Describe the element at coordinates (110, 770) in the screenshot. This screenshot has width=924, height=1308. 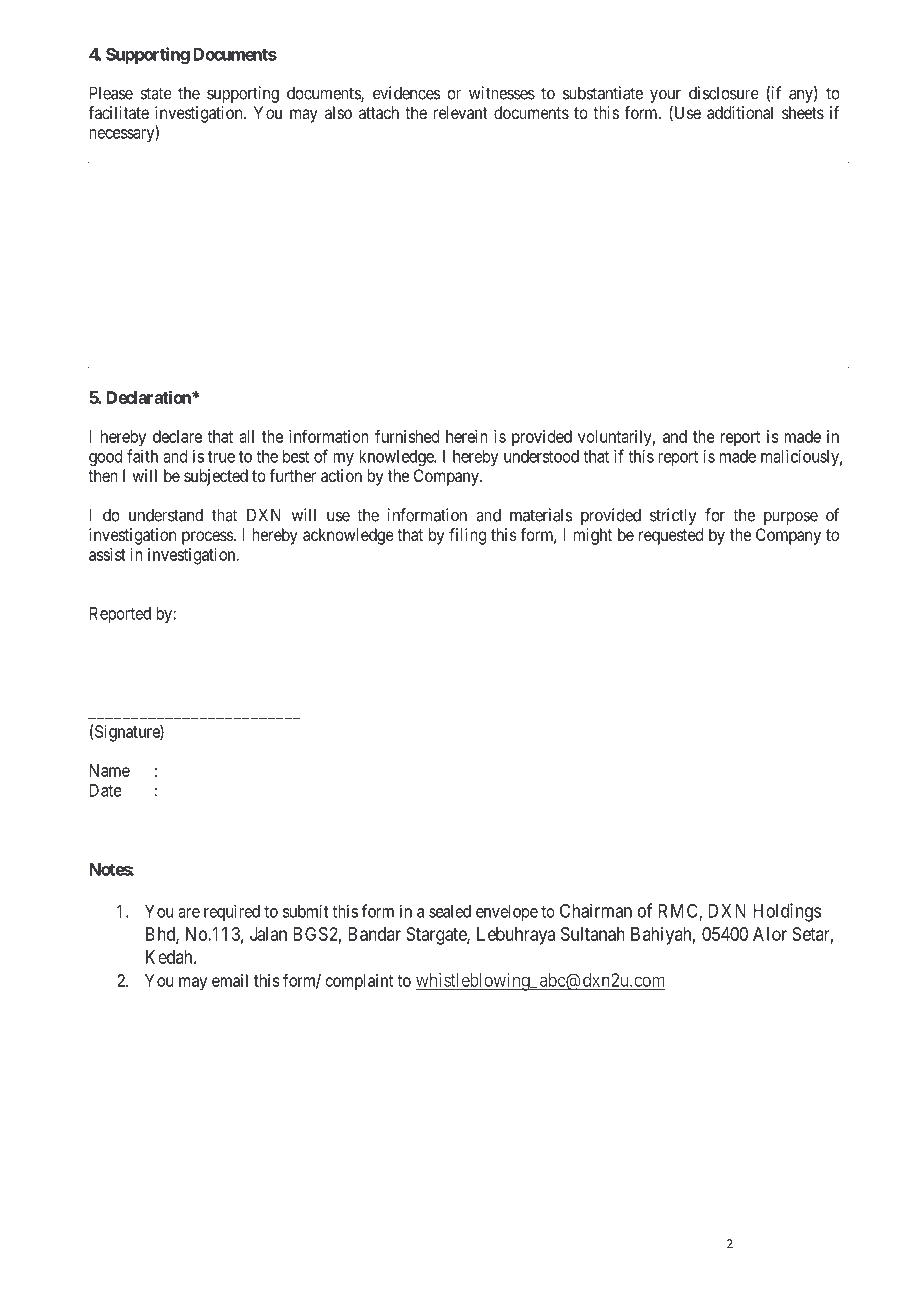
I see `Name` at that location.
